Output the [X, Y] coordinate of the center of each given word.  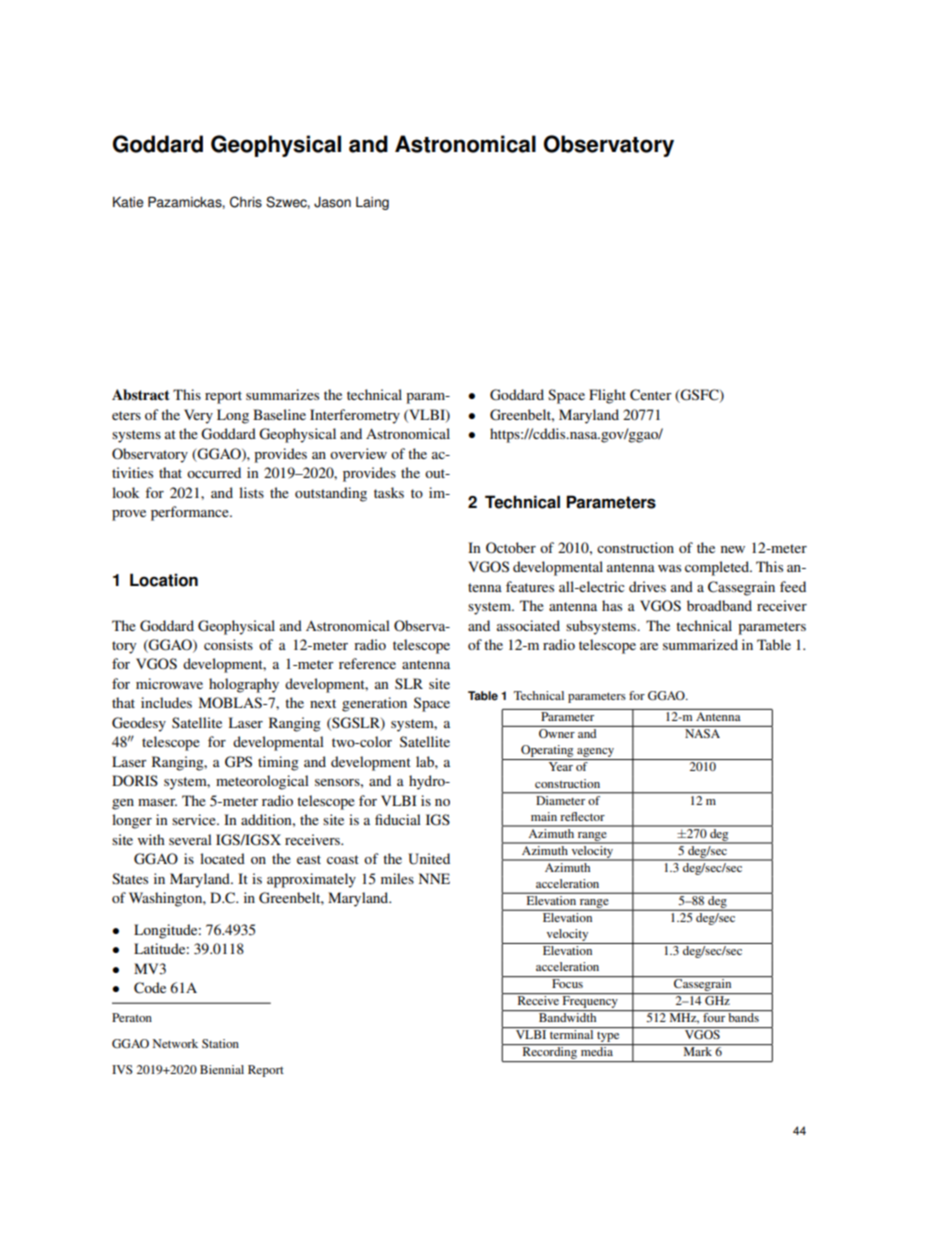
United [429, 859]
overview [358, 453]
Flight [607, 396]
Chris [246, 202]
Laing [372, 203]
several [190, 839]
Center [651, 395]
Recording [549, 1054]
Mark [698, 1051]
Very [198, 416]
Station [220, 1043]
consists [228, 644]
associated [528, 625]
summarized [700, 644]
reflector [582, 816]
